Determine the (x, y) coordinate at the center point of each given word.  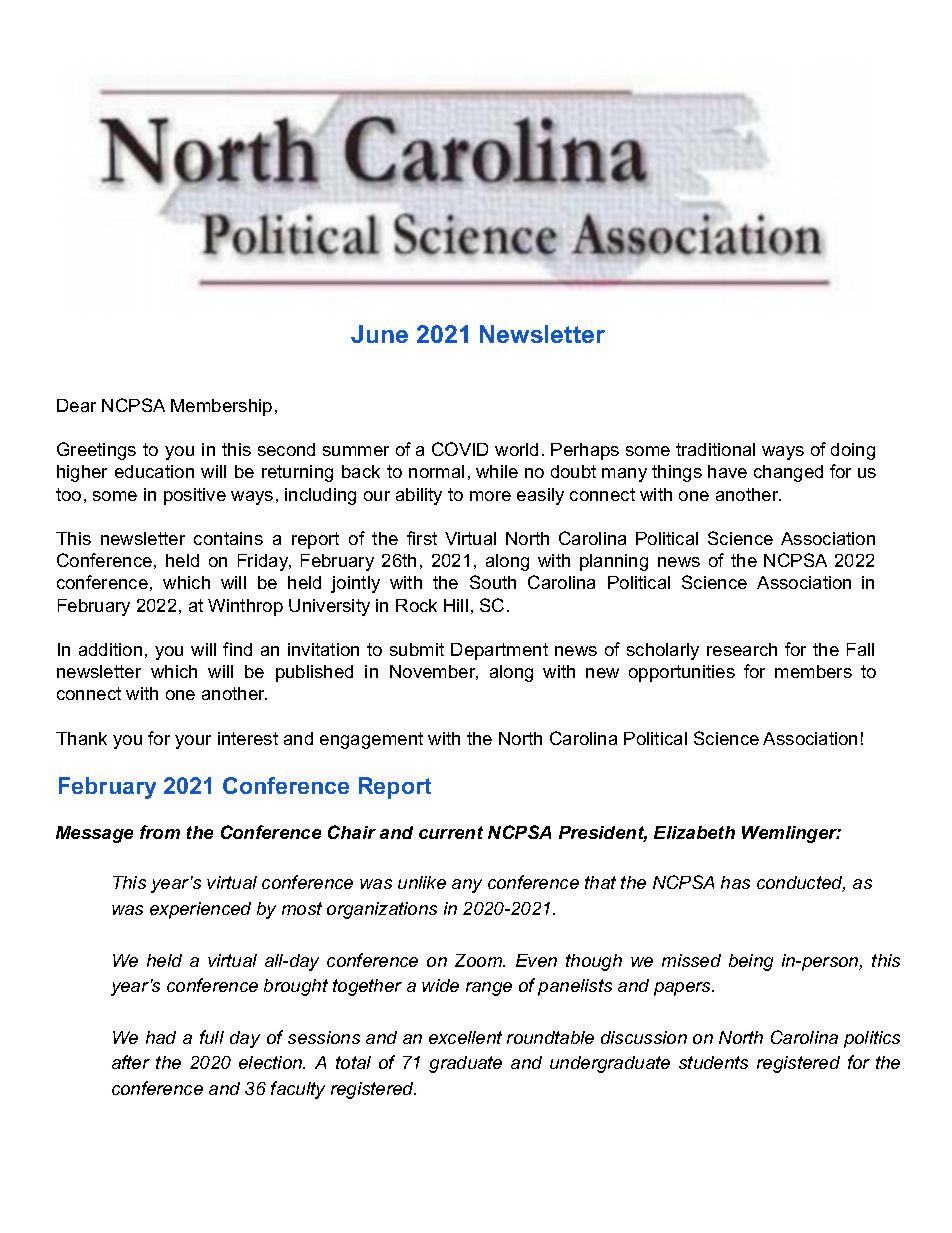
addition (110, 649)
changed (788, 473)
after (131, 1062)
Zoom (480, 960)
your (193, 742)
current (451, 832)
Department (499, 651)
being (751, 962)
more (490, 496)
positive (195, 496)
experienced (200, 910)
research (742, 649)
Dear (76, 405)
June (379, 334)
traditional (715, 449)
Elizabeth (694, 832)
